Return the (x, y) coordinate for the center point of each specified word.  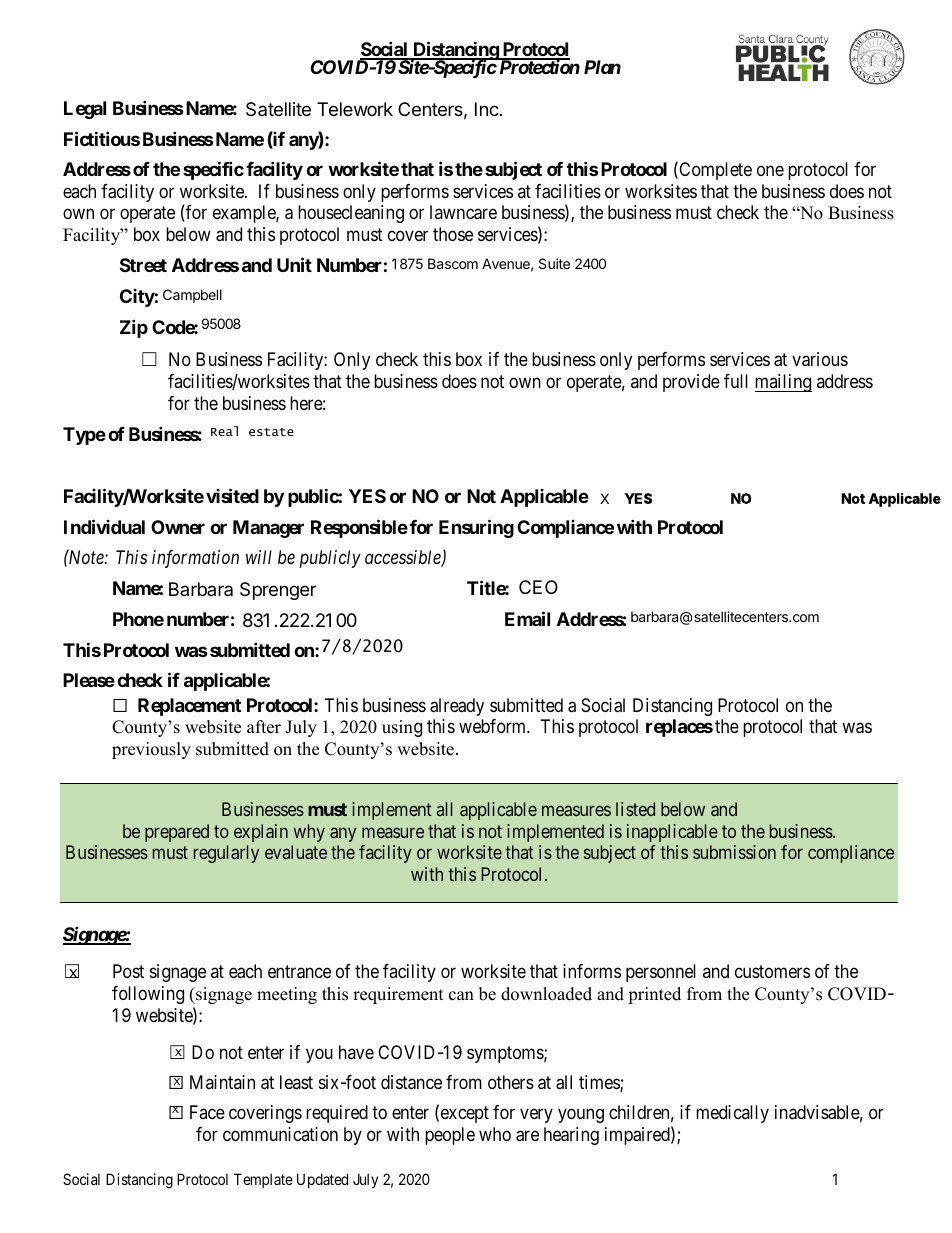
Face (207, 1112)
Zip (134, 328)
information (195, 559)
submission (734, 852)
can (461, 996)
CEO (538, 587)
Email (527, 618)
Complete (714, 171)
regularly (226, 854)
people (450, 1136)
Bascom (453, 263)
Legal (85, 110)
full (736, 381)
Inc (488, 109)
